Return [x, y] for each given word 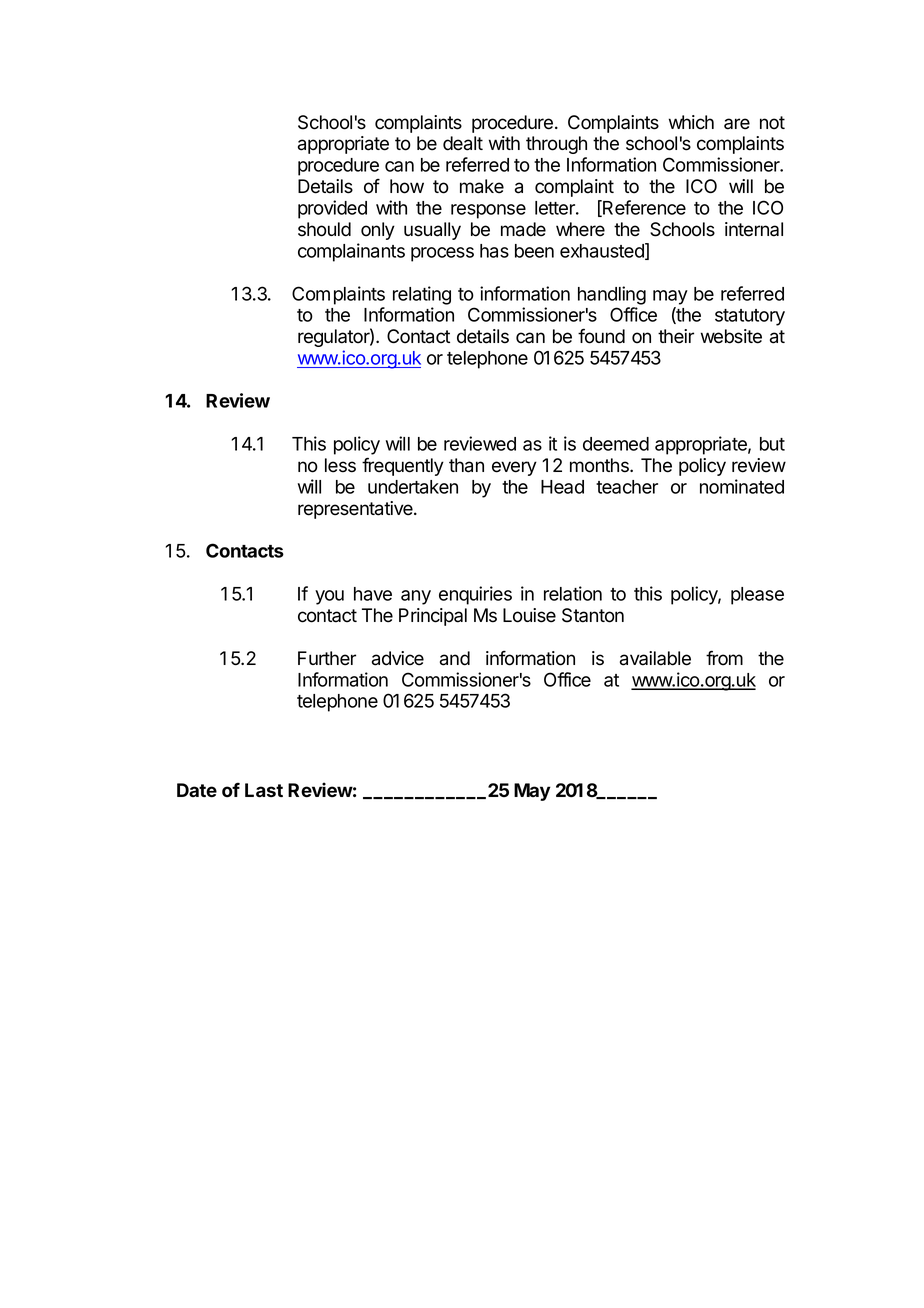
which [691, 122]
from [724, 658]
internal [754, 229]
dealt [463, 143]
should [324, 229]
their [676, 336]
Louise [529, 615]
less [340, 465]
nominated [742, 486]
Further [327, 658]
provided [332, 209]
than [466, 465]
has [494, 251]
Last [264, 790]
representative [356, 510]
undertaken [413, 487]
